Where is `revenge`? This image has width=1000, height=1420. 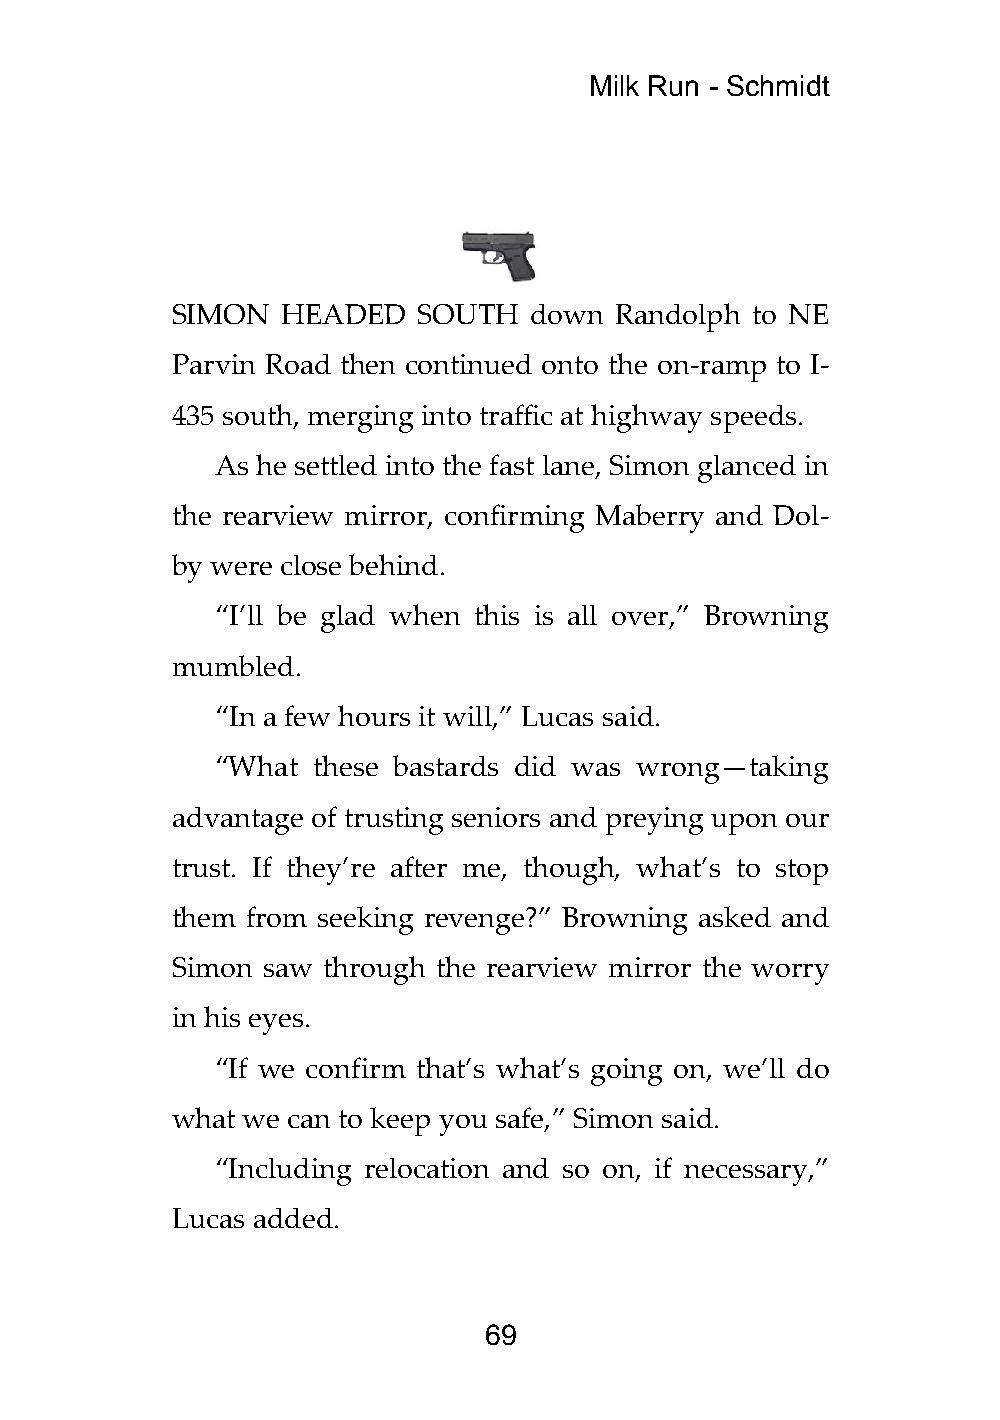
revenge is located at coordinates (476, 922).
